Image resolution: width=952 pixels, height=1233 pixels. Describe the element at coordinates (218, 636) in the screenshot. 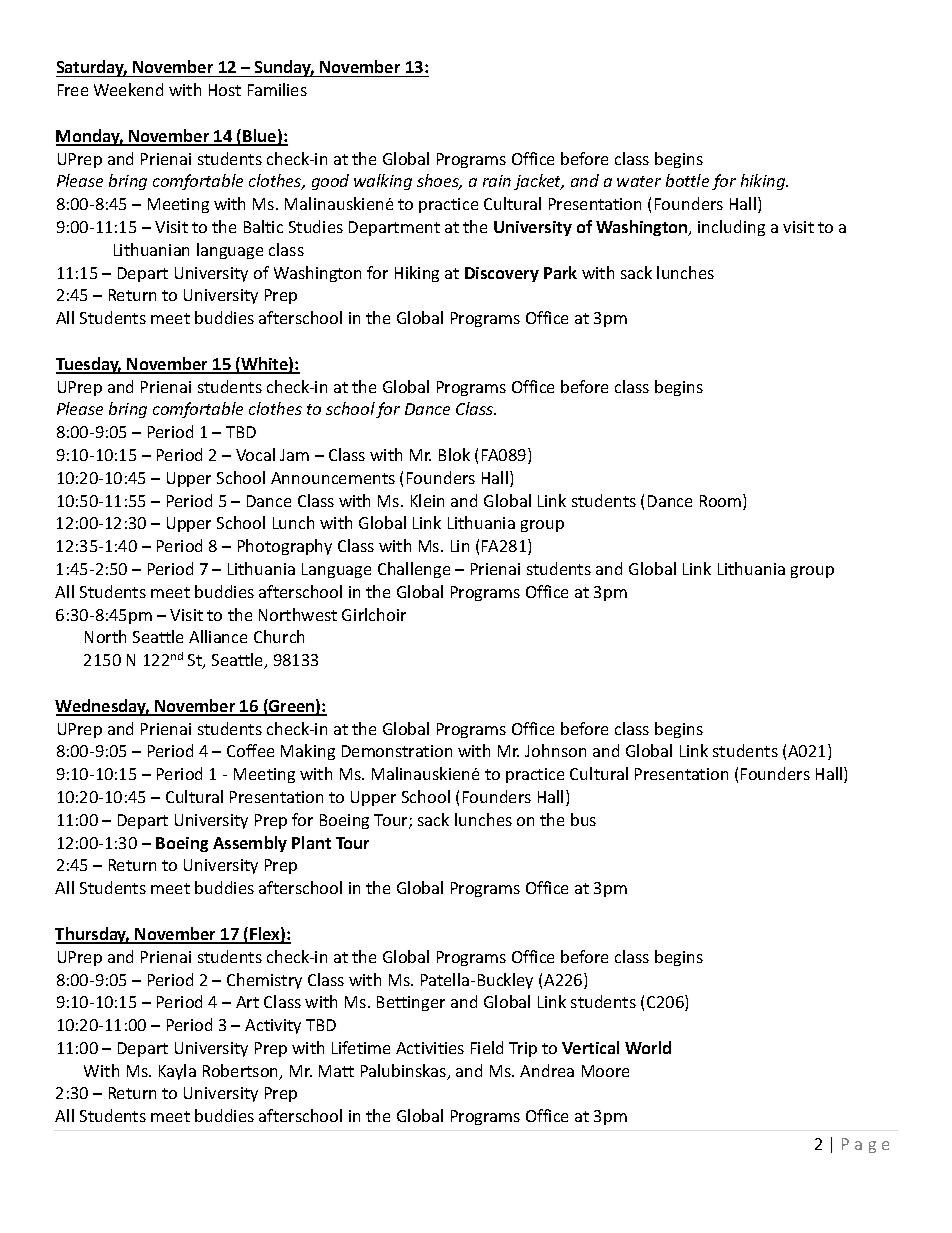

I see `Alliance` at that location.
